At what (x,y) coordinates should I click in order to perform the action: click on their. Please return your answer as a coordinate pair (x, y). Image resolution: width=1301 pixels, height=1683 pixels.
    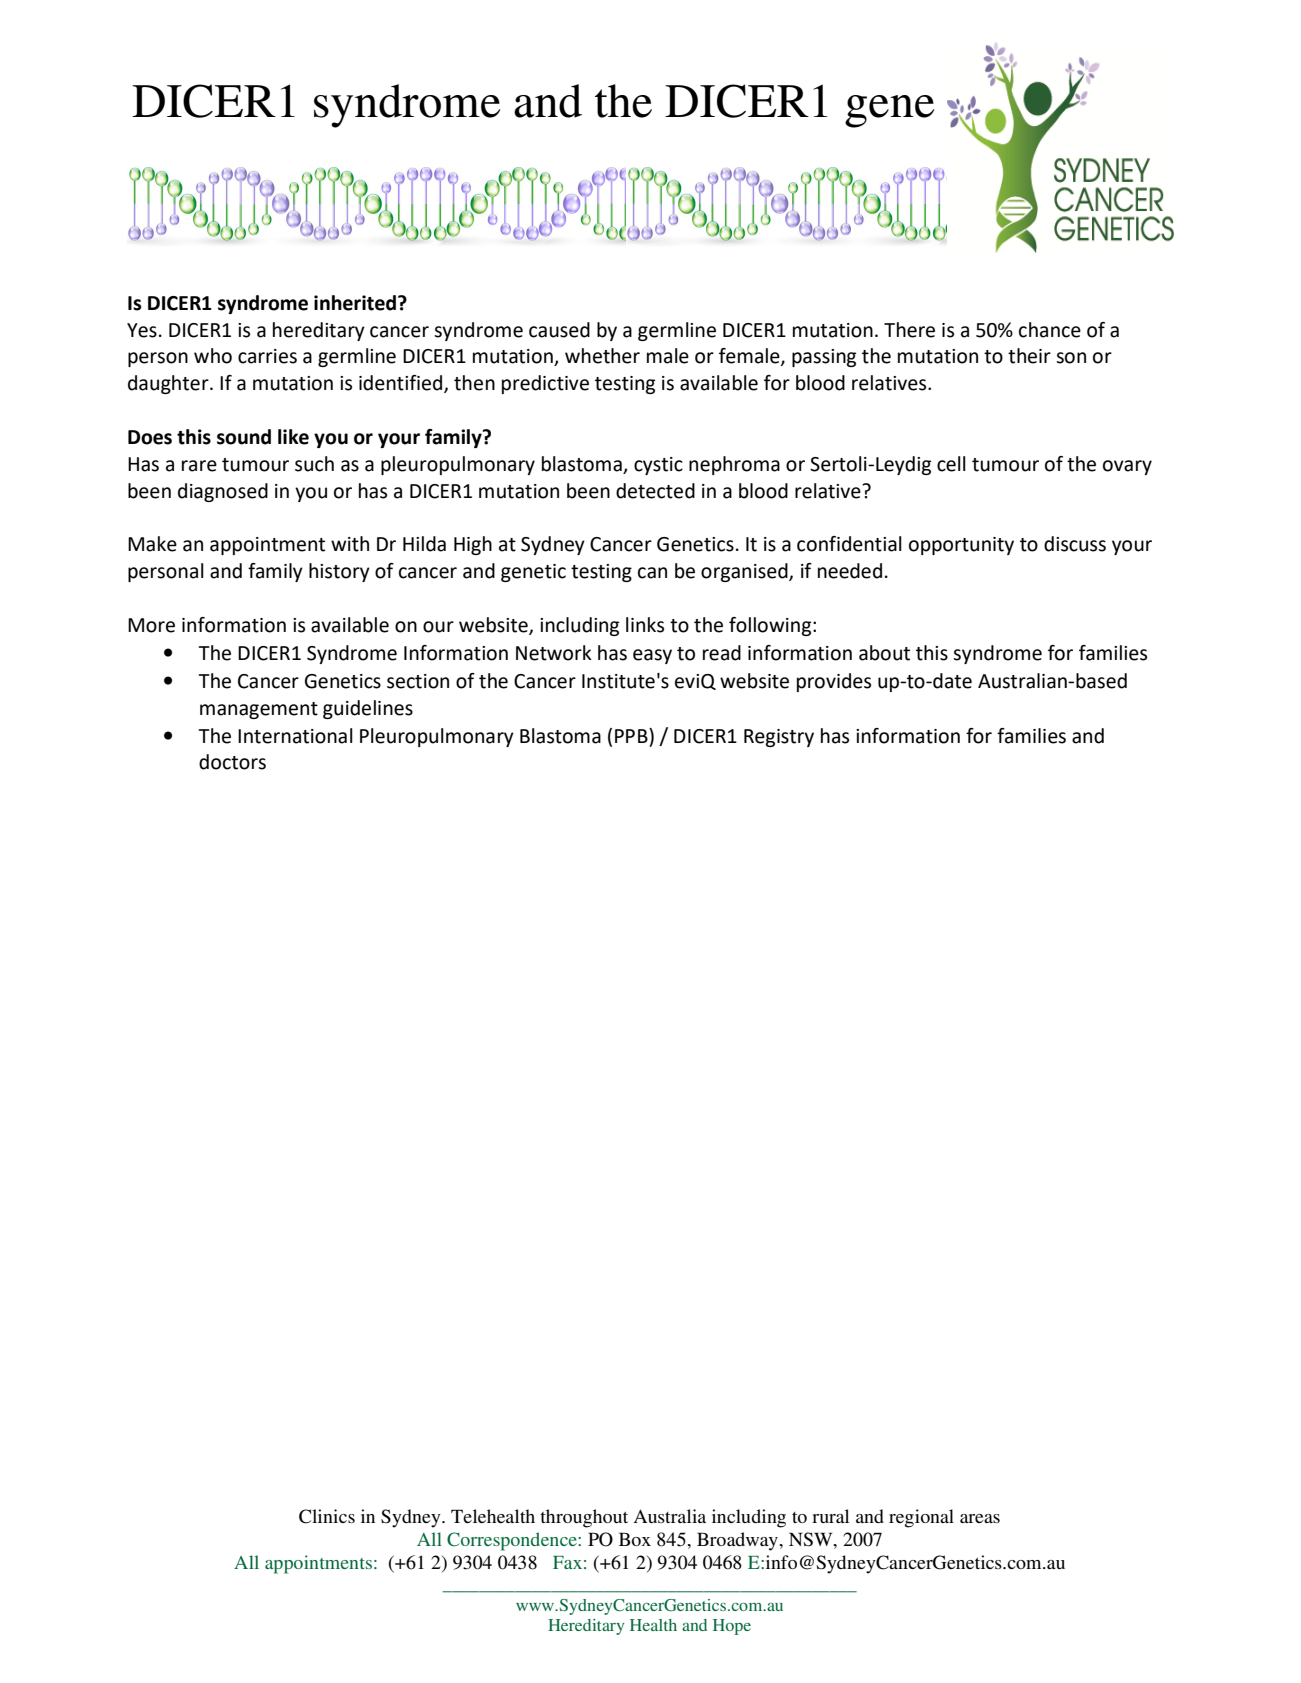
    Looking at the image, I should click on (1029, 356).
